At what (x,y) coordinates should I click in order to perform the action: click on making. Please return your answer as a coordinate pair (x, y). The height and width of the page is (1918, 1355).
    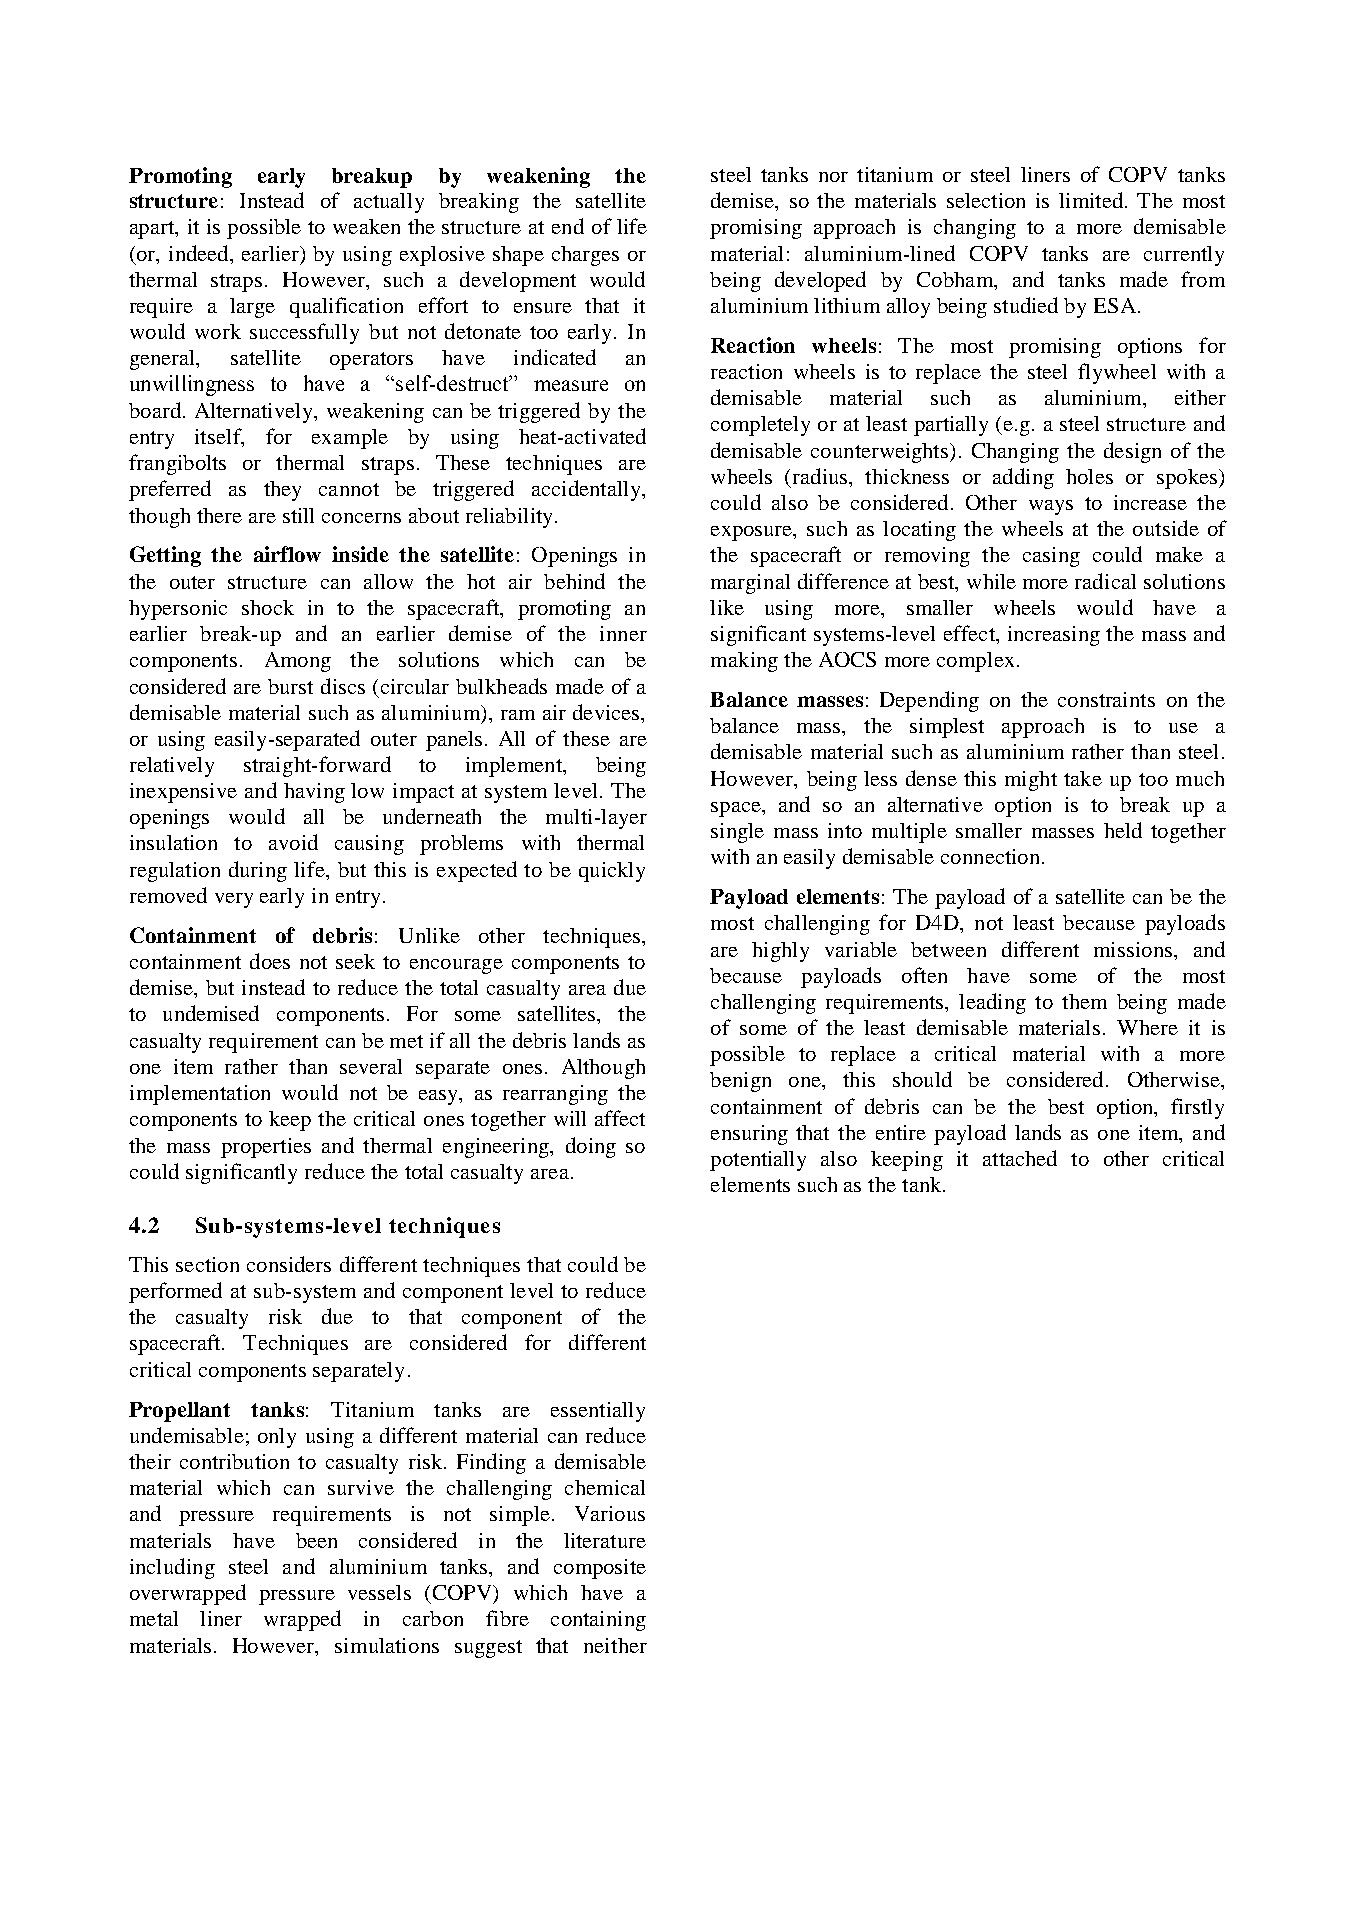
    Looking at the image, I should click on (744, 662).
